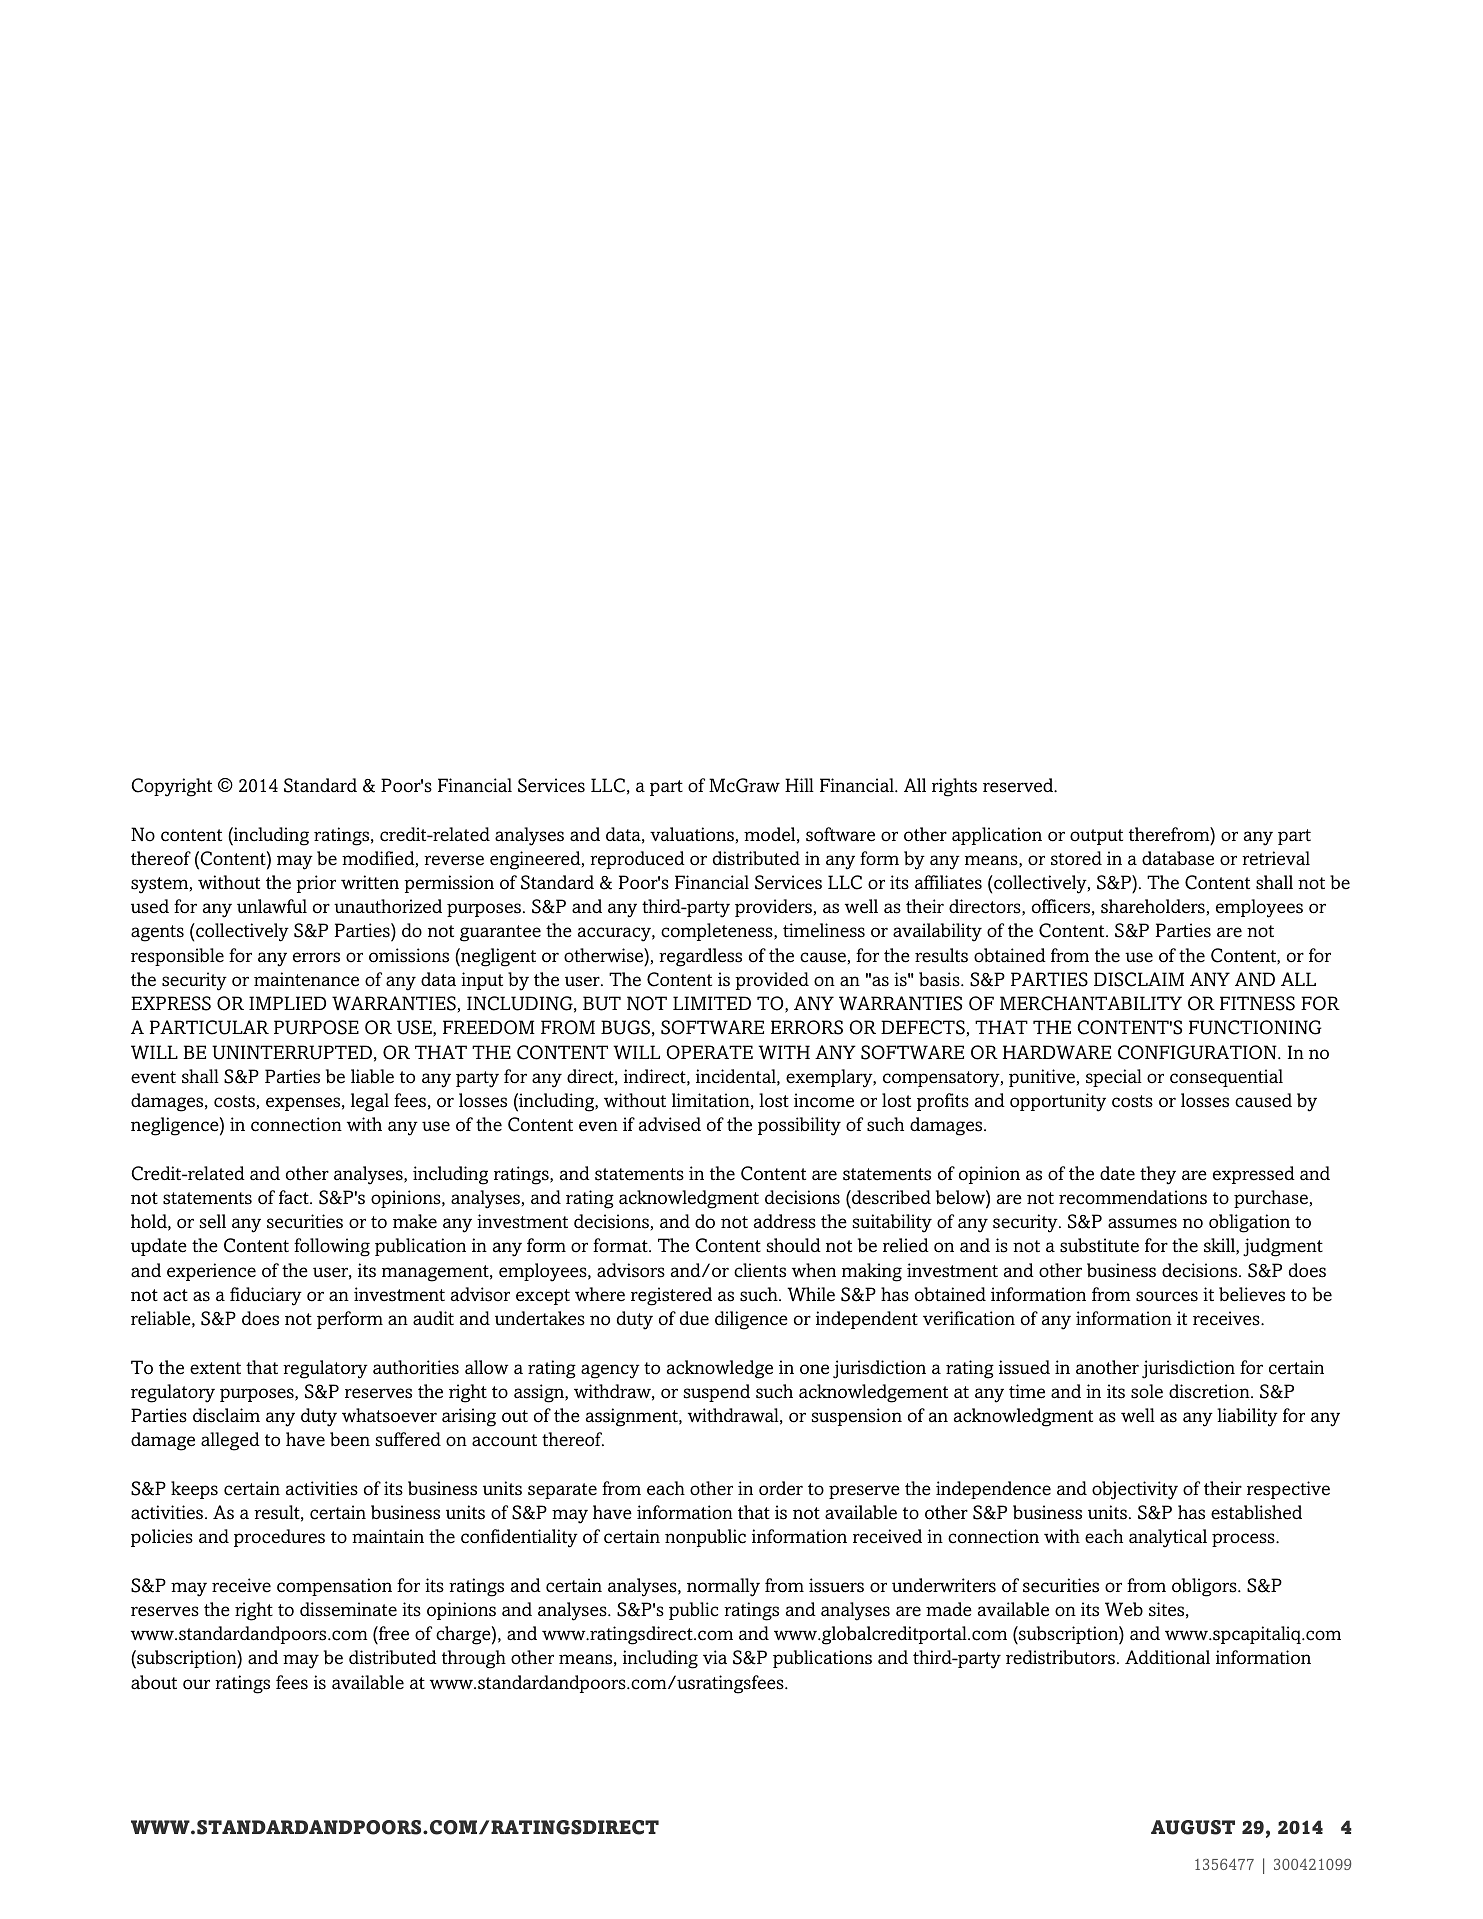  Describe the element at coordinates (1167, 1296) in the document. I see `sources` at that location.
